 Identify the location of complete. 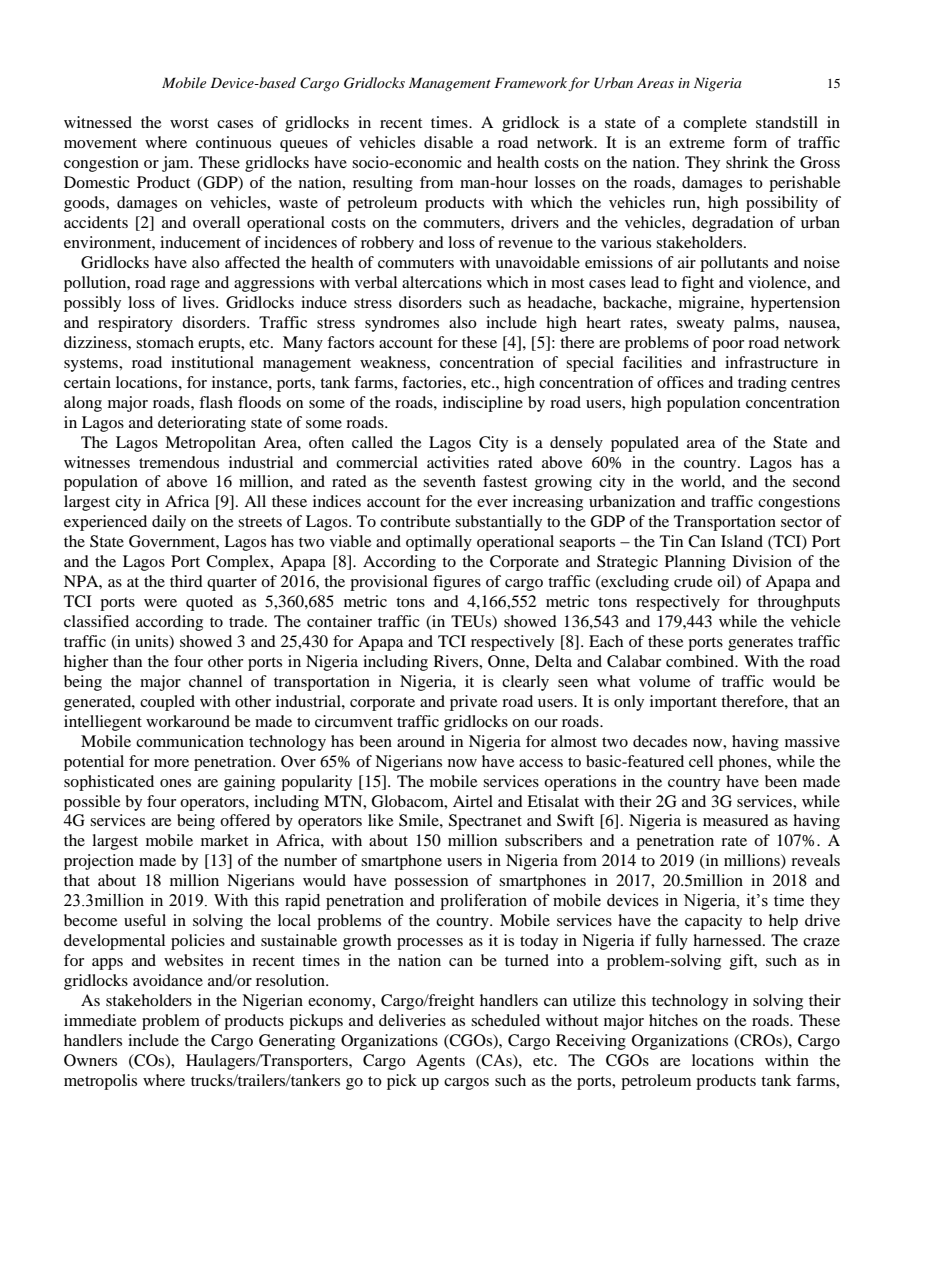
(715, 124).
